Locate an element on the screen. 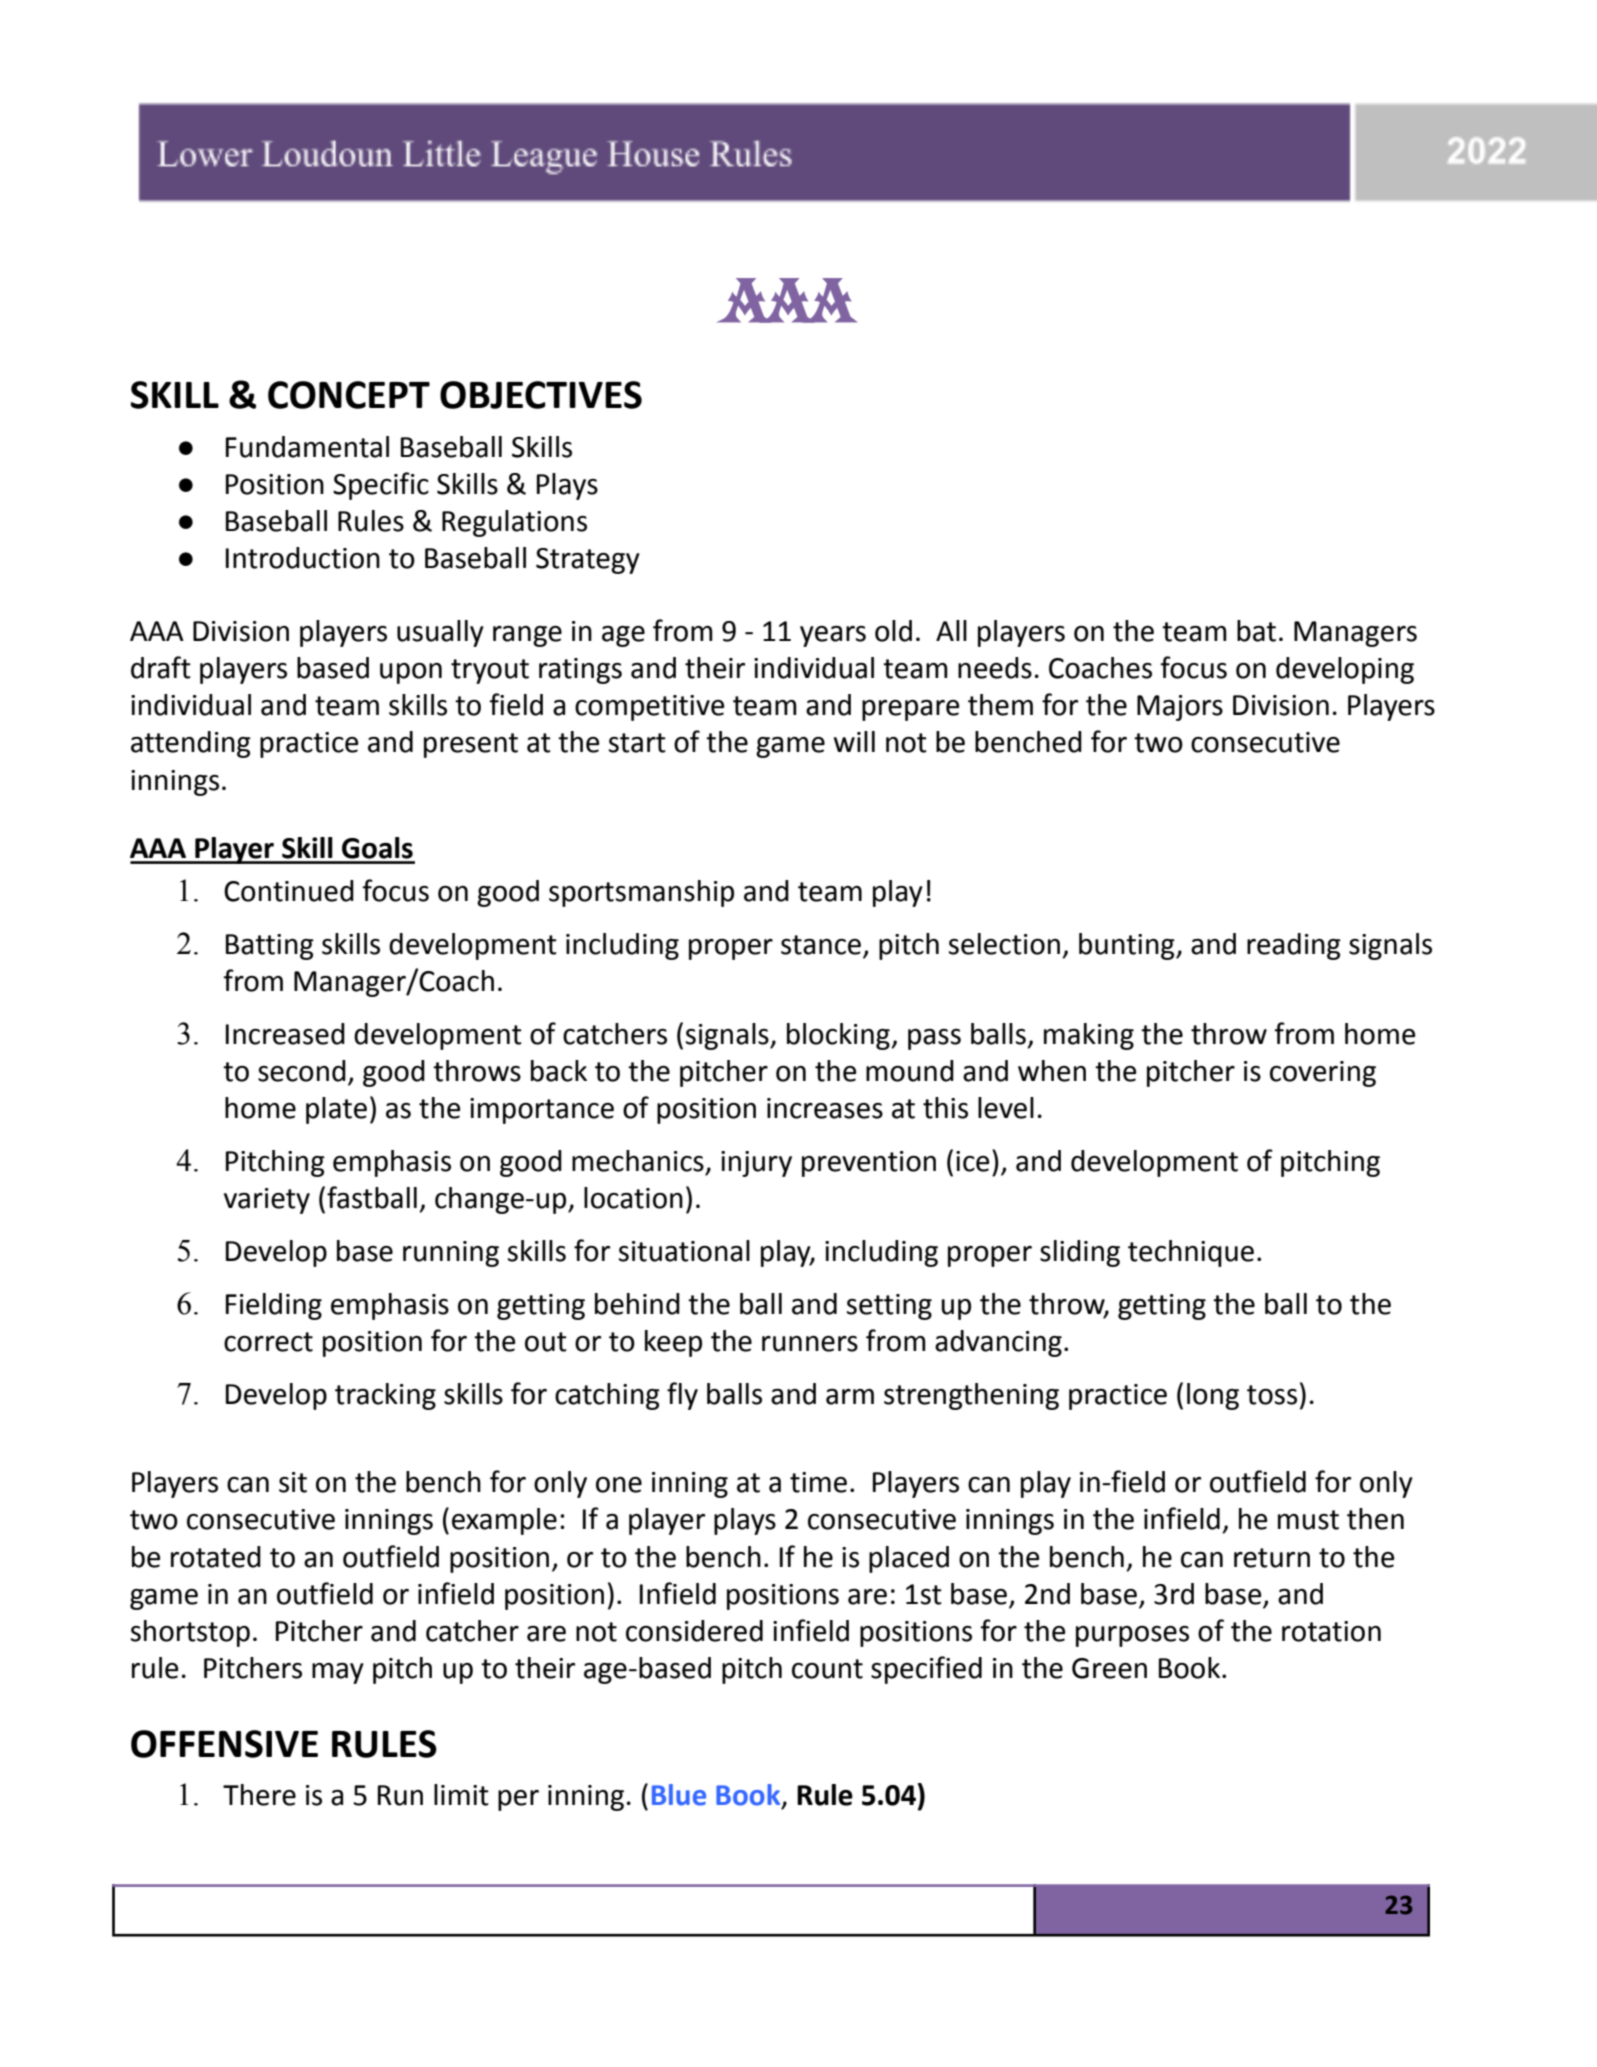  sportsmanship is located at coordinates (641, 893).
